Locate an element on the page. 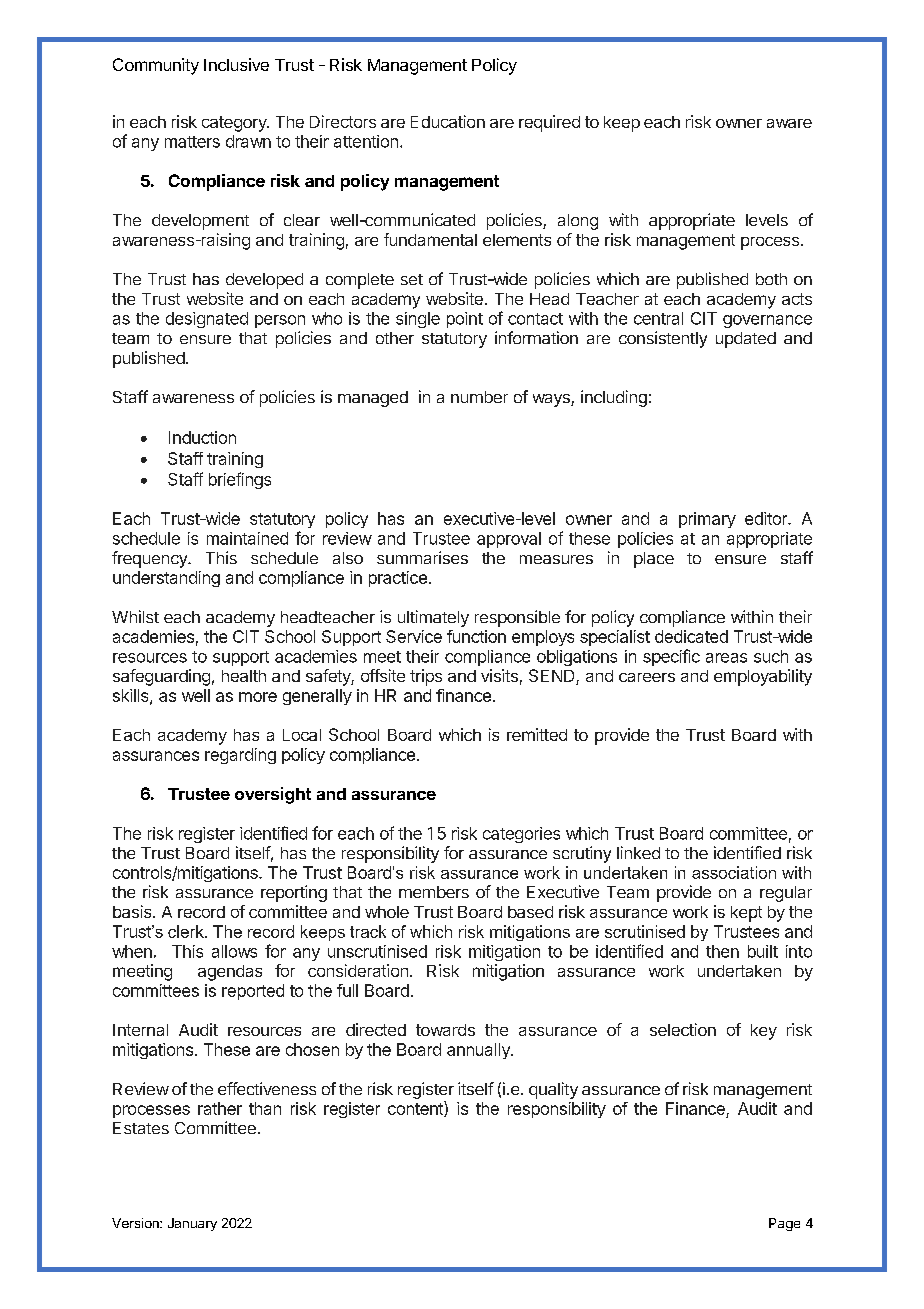 Image resolution: width=924 pixels, height=1309 pixels. content is located at coordinates (416, 1109).
